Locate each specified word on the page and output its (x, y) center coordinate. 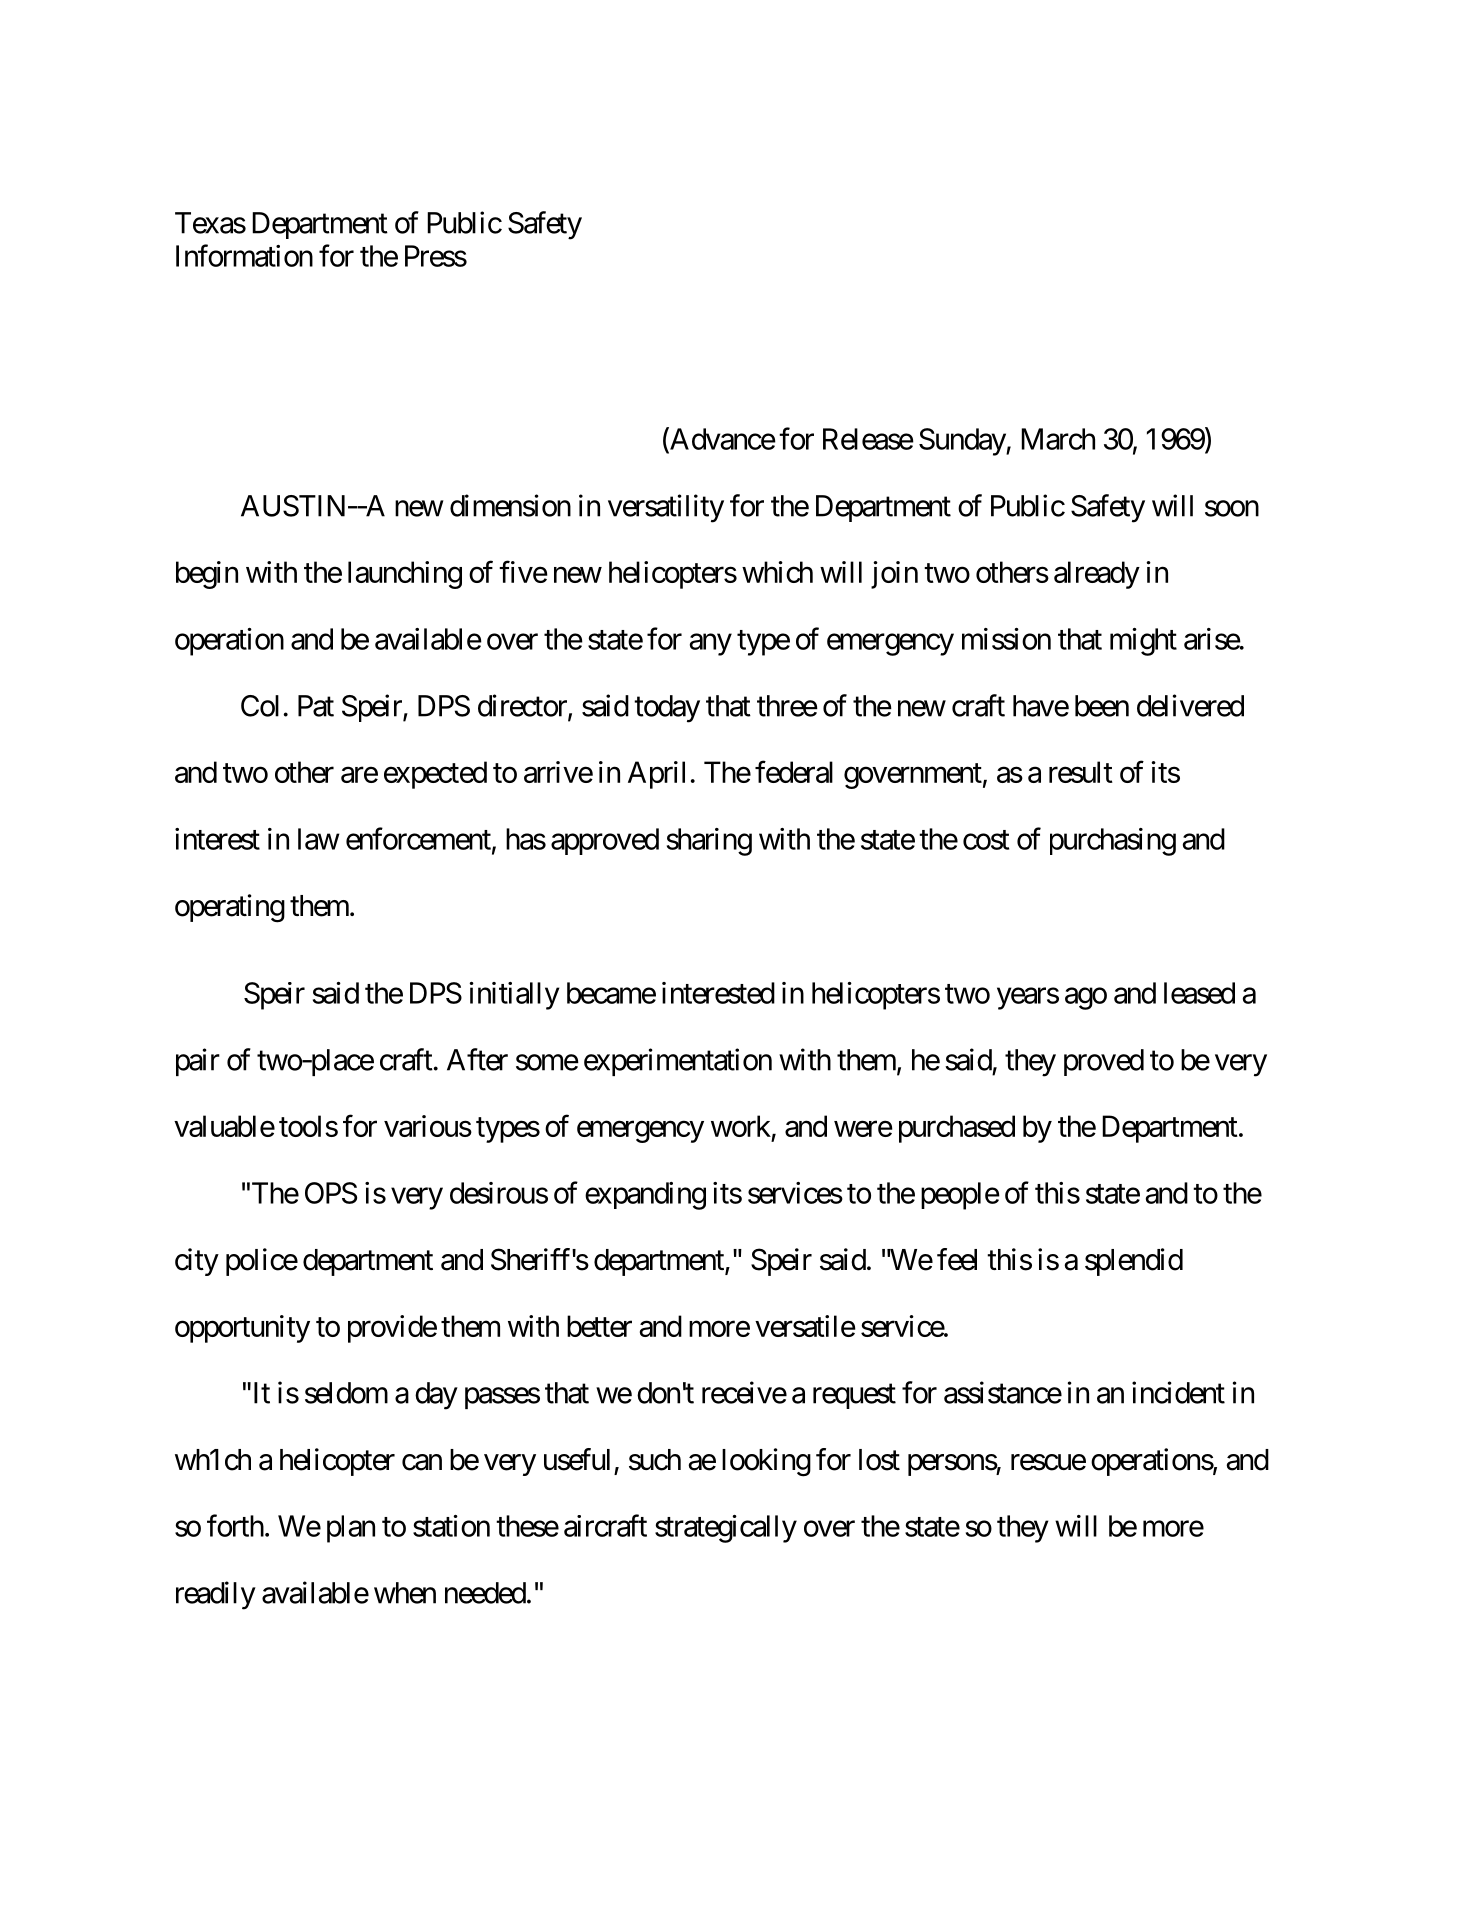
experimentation (678, 1062)
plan (351, 1529)
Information (244, 255)
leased (1199, 993)
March (1058, 439)
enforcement (418, 838)
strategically (726, 1529)
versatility (666, 508)
